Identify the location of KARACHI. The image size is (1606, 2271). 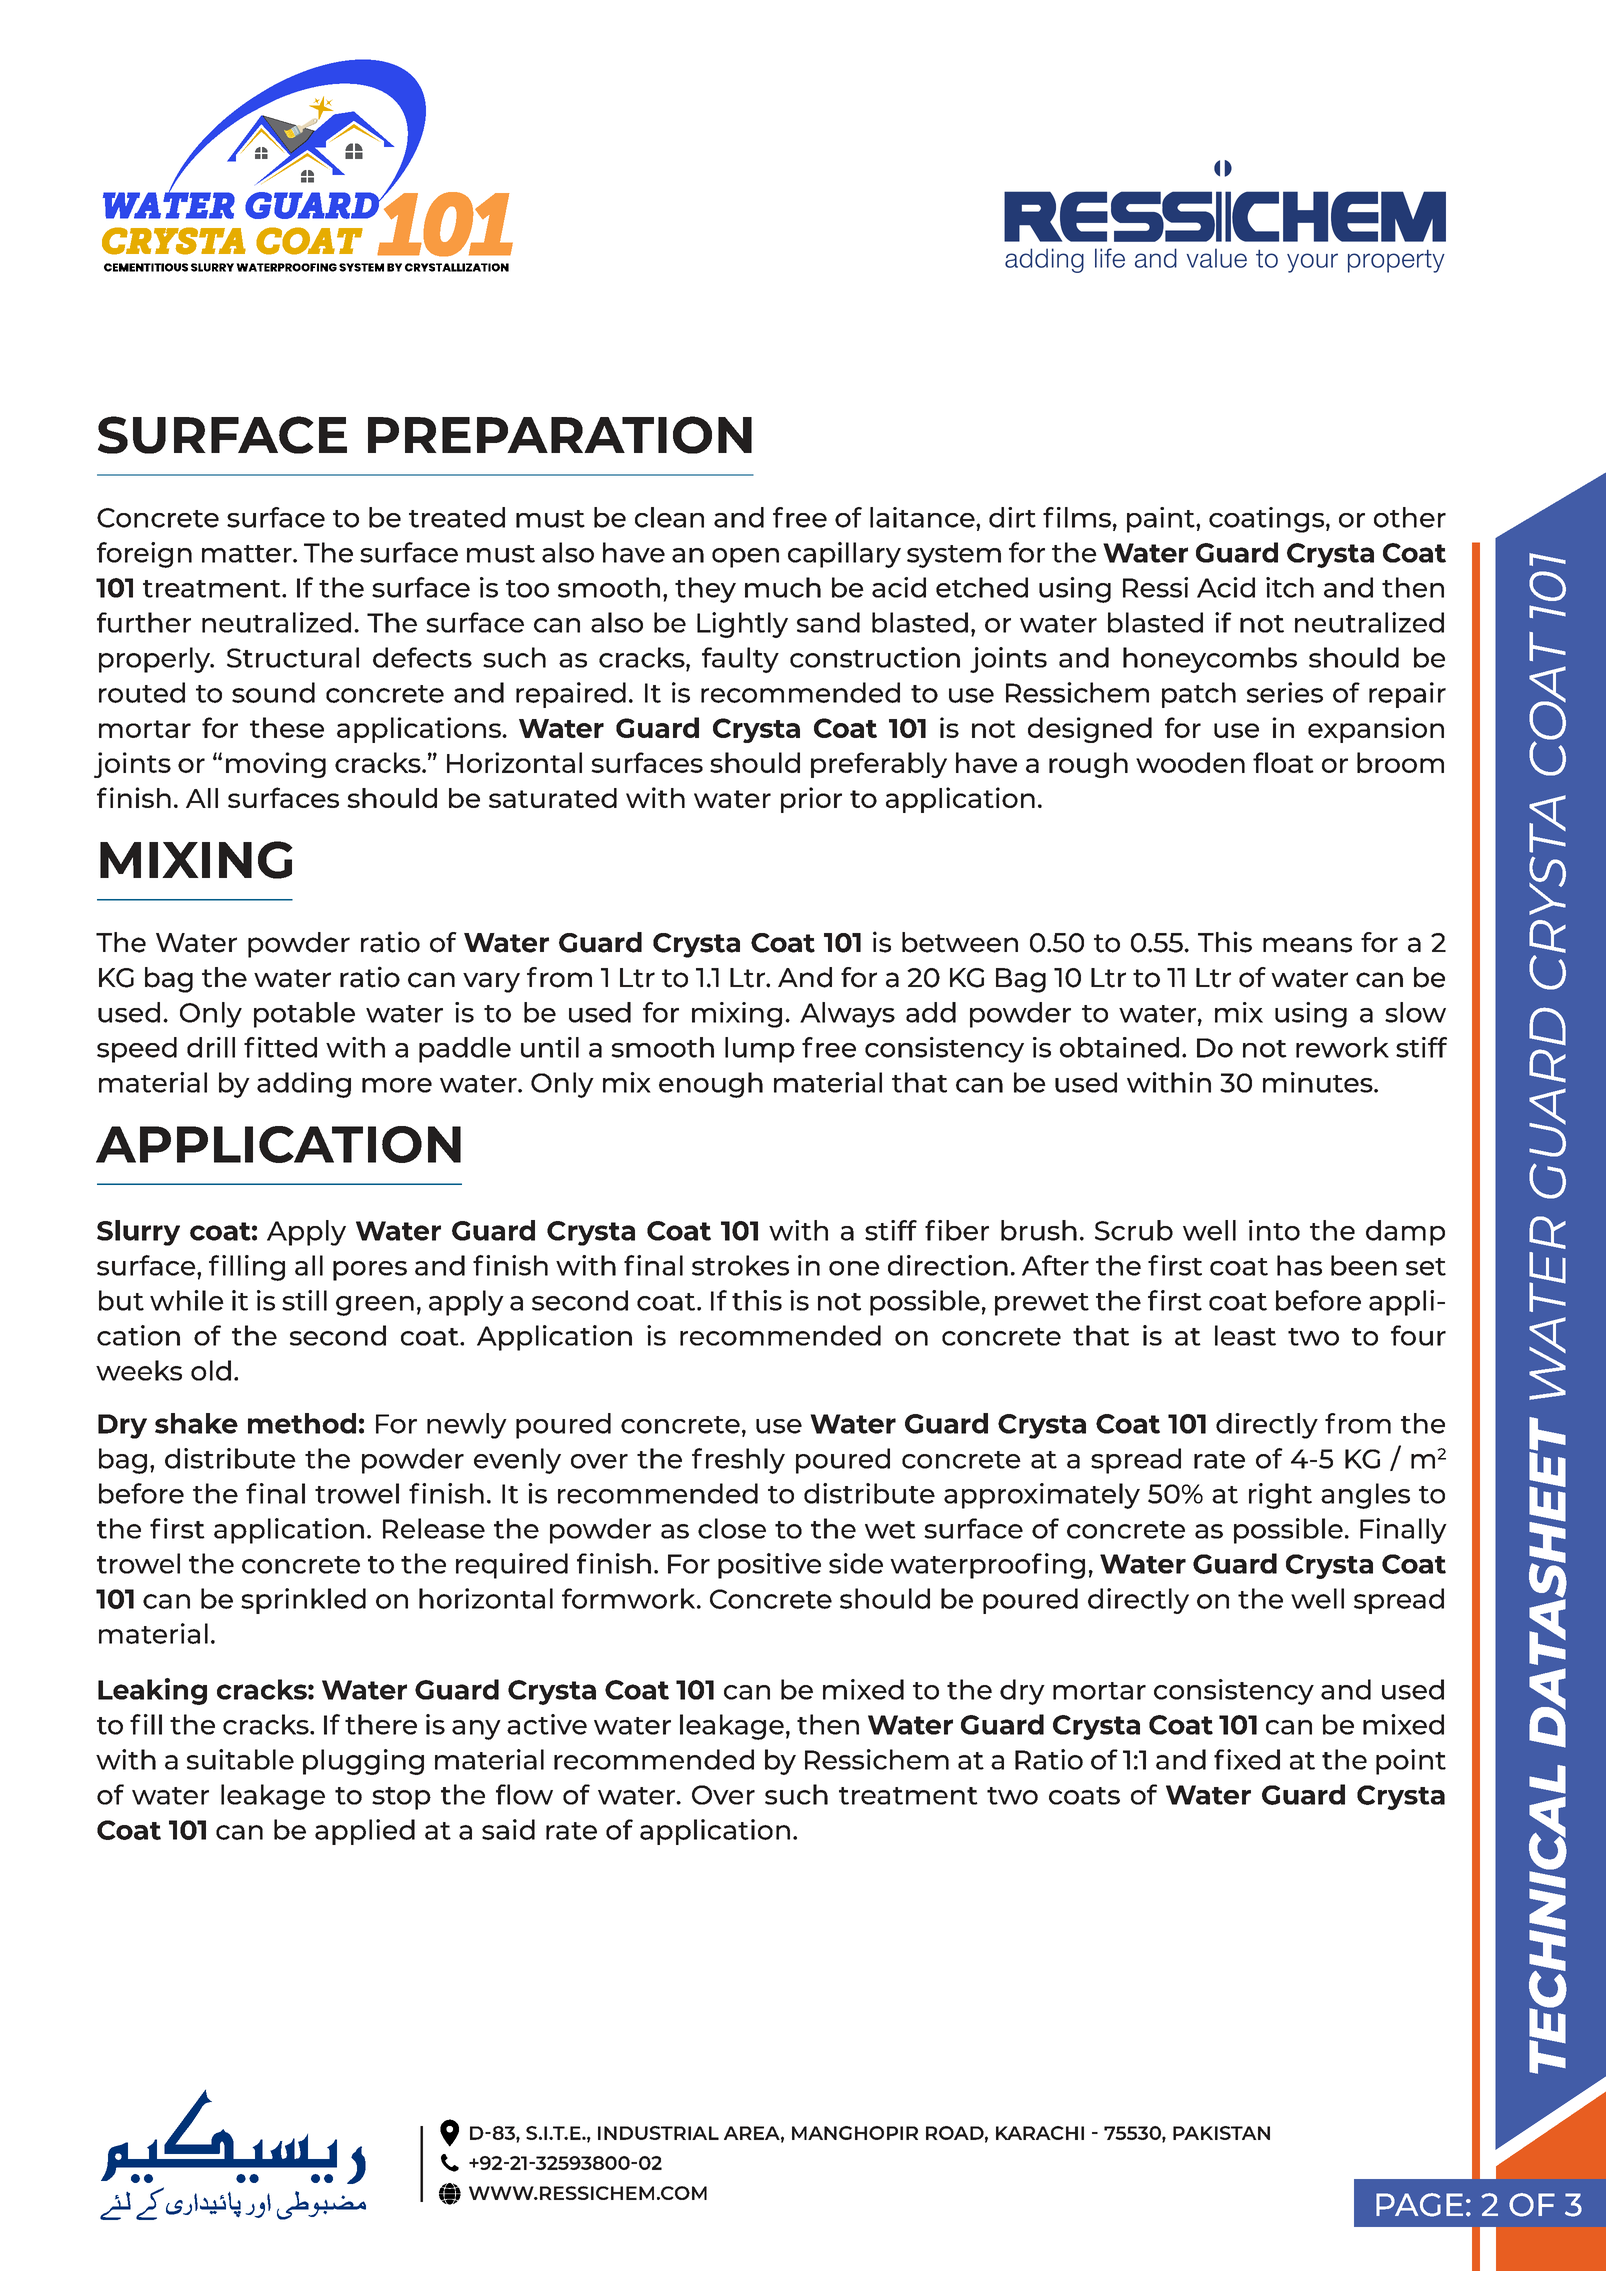
(1040, 2133).
